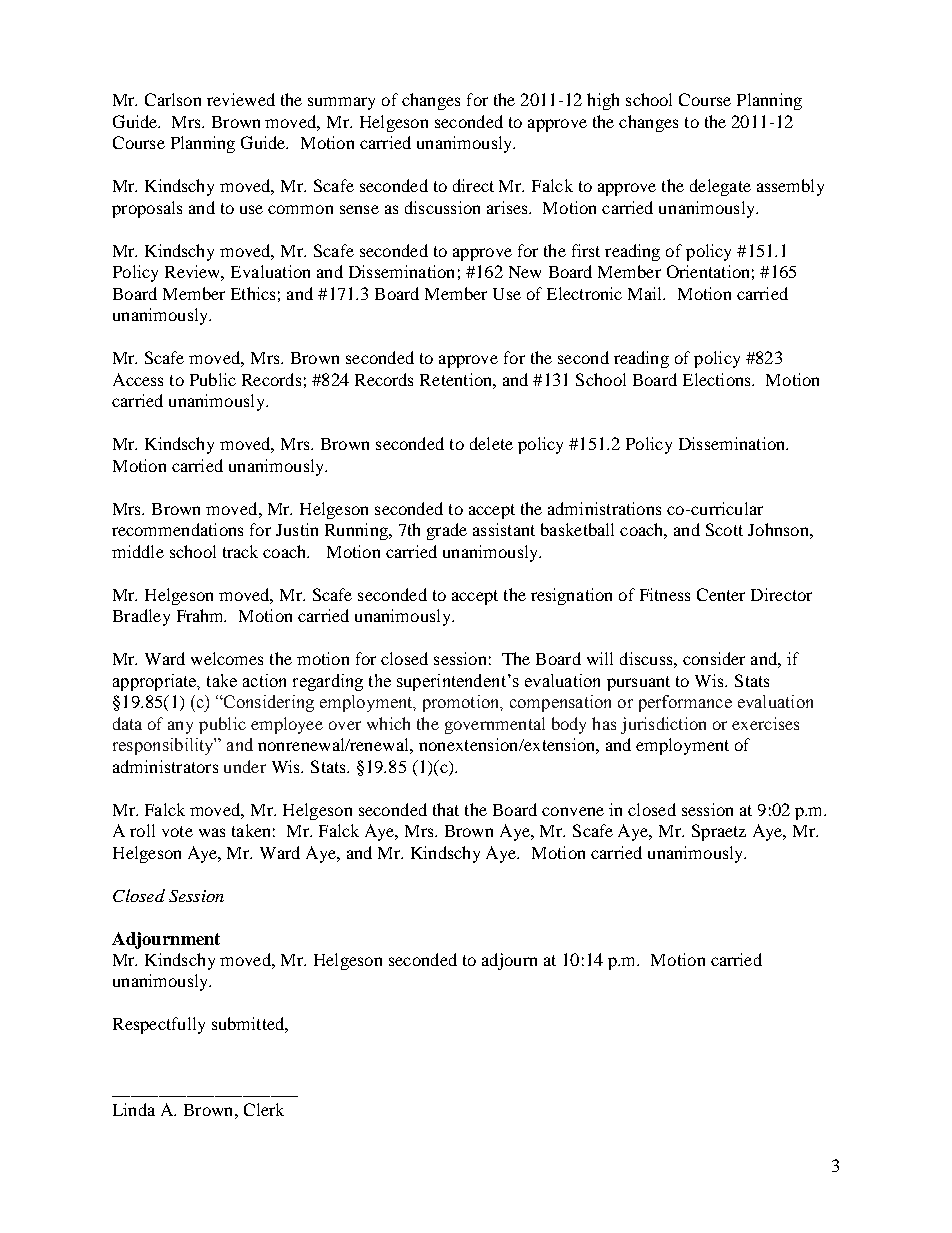  I want to click on Bradley, so click(141, 617).
